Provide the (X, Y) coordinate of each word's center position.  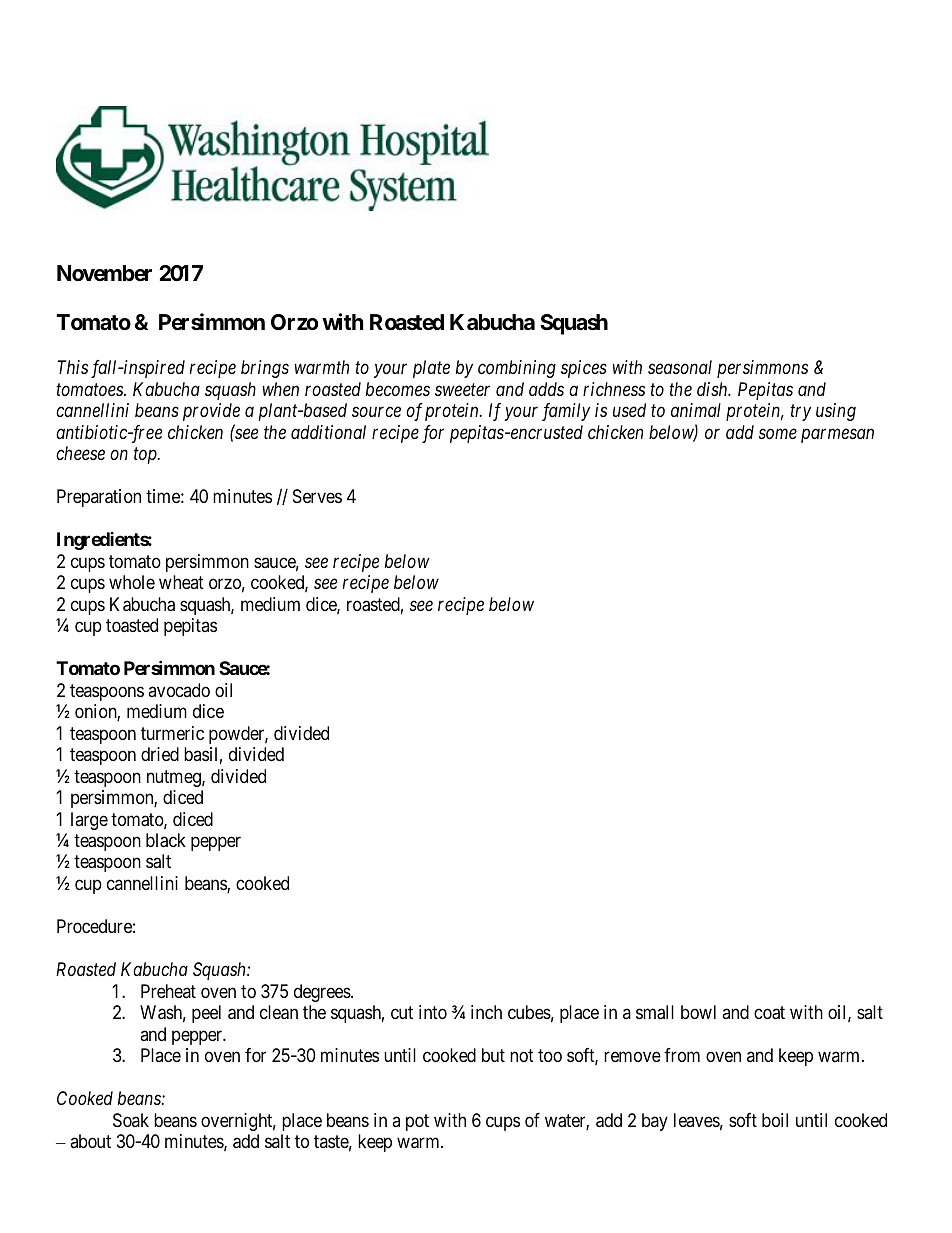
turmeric (172, 733)
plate (431, 369)
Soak (131, 1120)
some (778, 434)
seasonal (680, 367)
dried (160, 754)
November (104, 273)
